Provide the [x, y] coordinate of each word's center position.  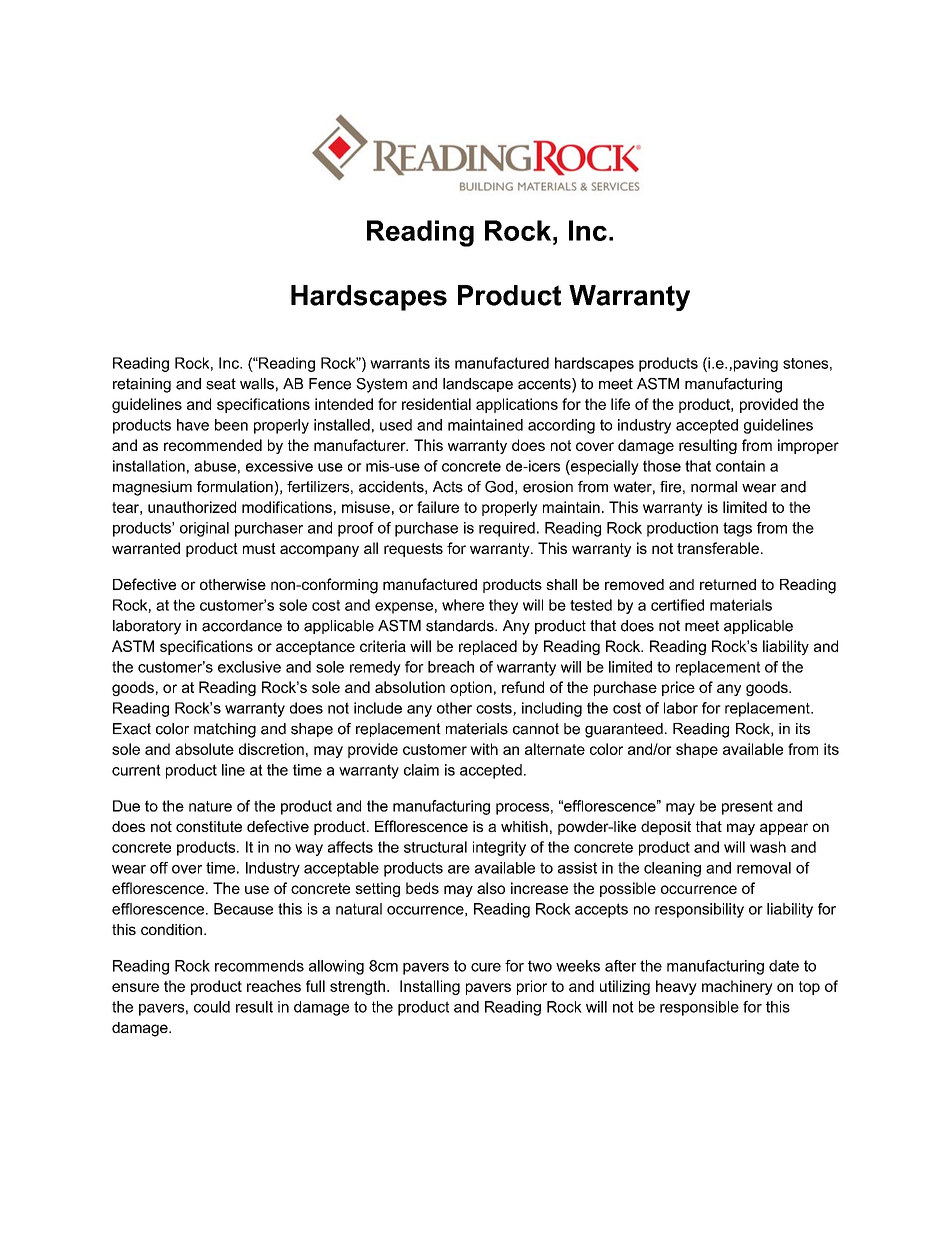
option [471, 688]
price [678, 688]
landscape [478, 385]
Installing [430, 987]
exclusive [249, 667]
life [620, 404]
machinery [737, 987]
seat [221, 384]
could [212, 1007]
